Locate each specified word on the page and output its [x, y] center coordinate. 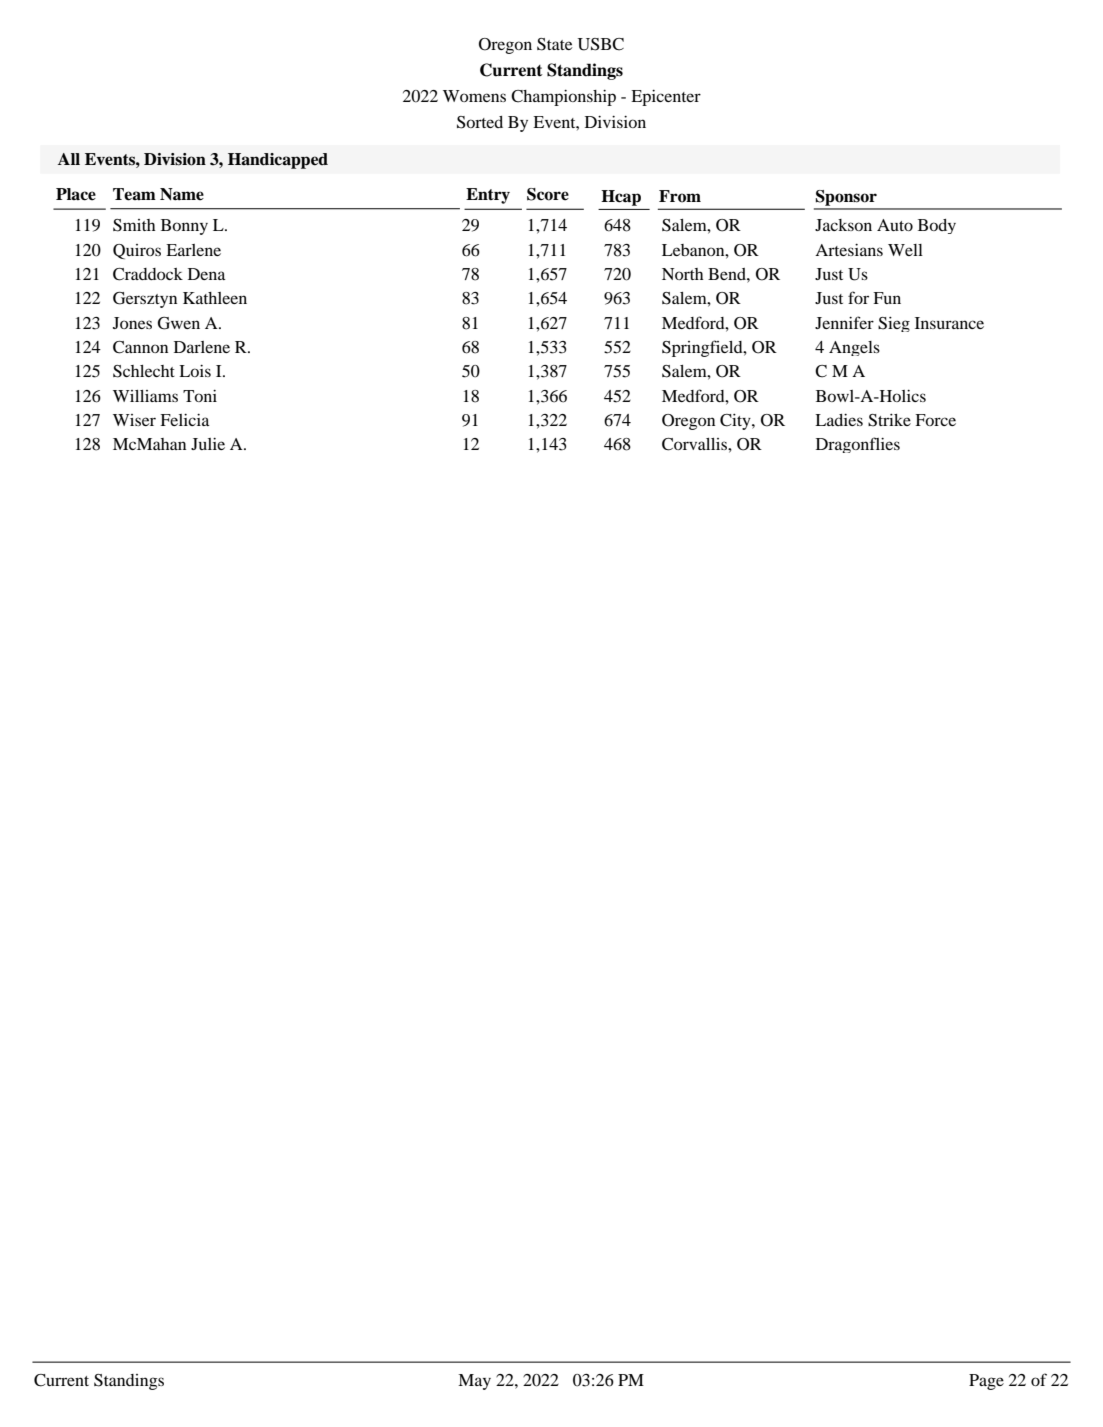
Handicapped [278, 161]
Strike [889, 420]
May [474, 1382]
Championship [563, 98]
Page [986, 1382]
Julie [208, 444]
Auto [895, 225]
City [736, 422]
